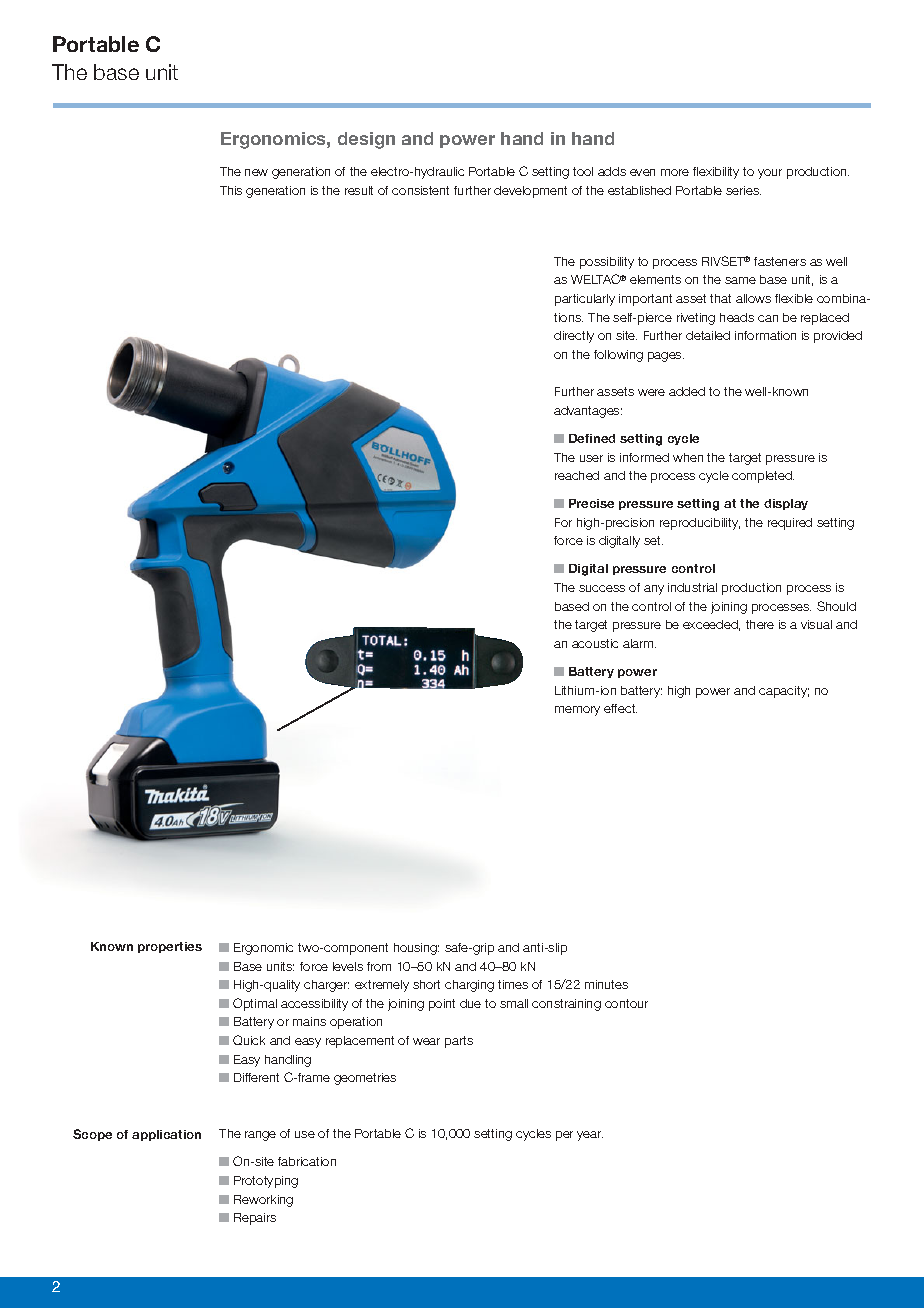  I want to click on capacity, so click(784, 692).
